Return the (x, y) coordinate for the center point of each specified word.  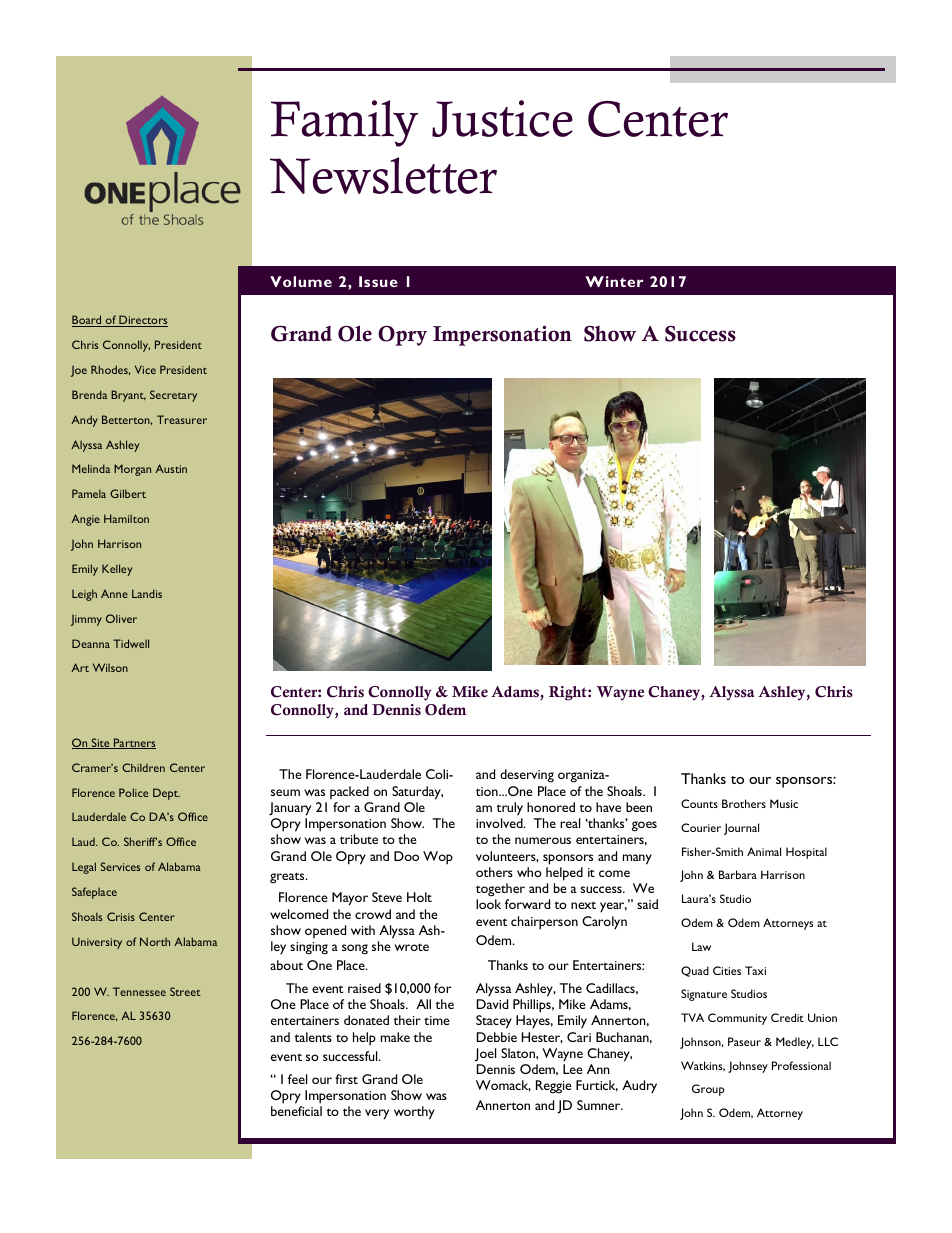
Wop (438, 858)
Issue (378, 281)
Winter (614, 281)
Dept (166, 794)
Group (708, 1090)
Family (344, 123)
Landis (147, 593)
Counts (699, 803)
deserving (527, 776)
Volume (301, 281)
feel (297, 1079)
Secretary (173, 396)
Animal (764, 851)
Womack (503, 1086)
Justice (502, 118)
